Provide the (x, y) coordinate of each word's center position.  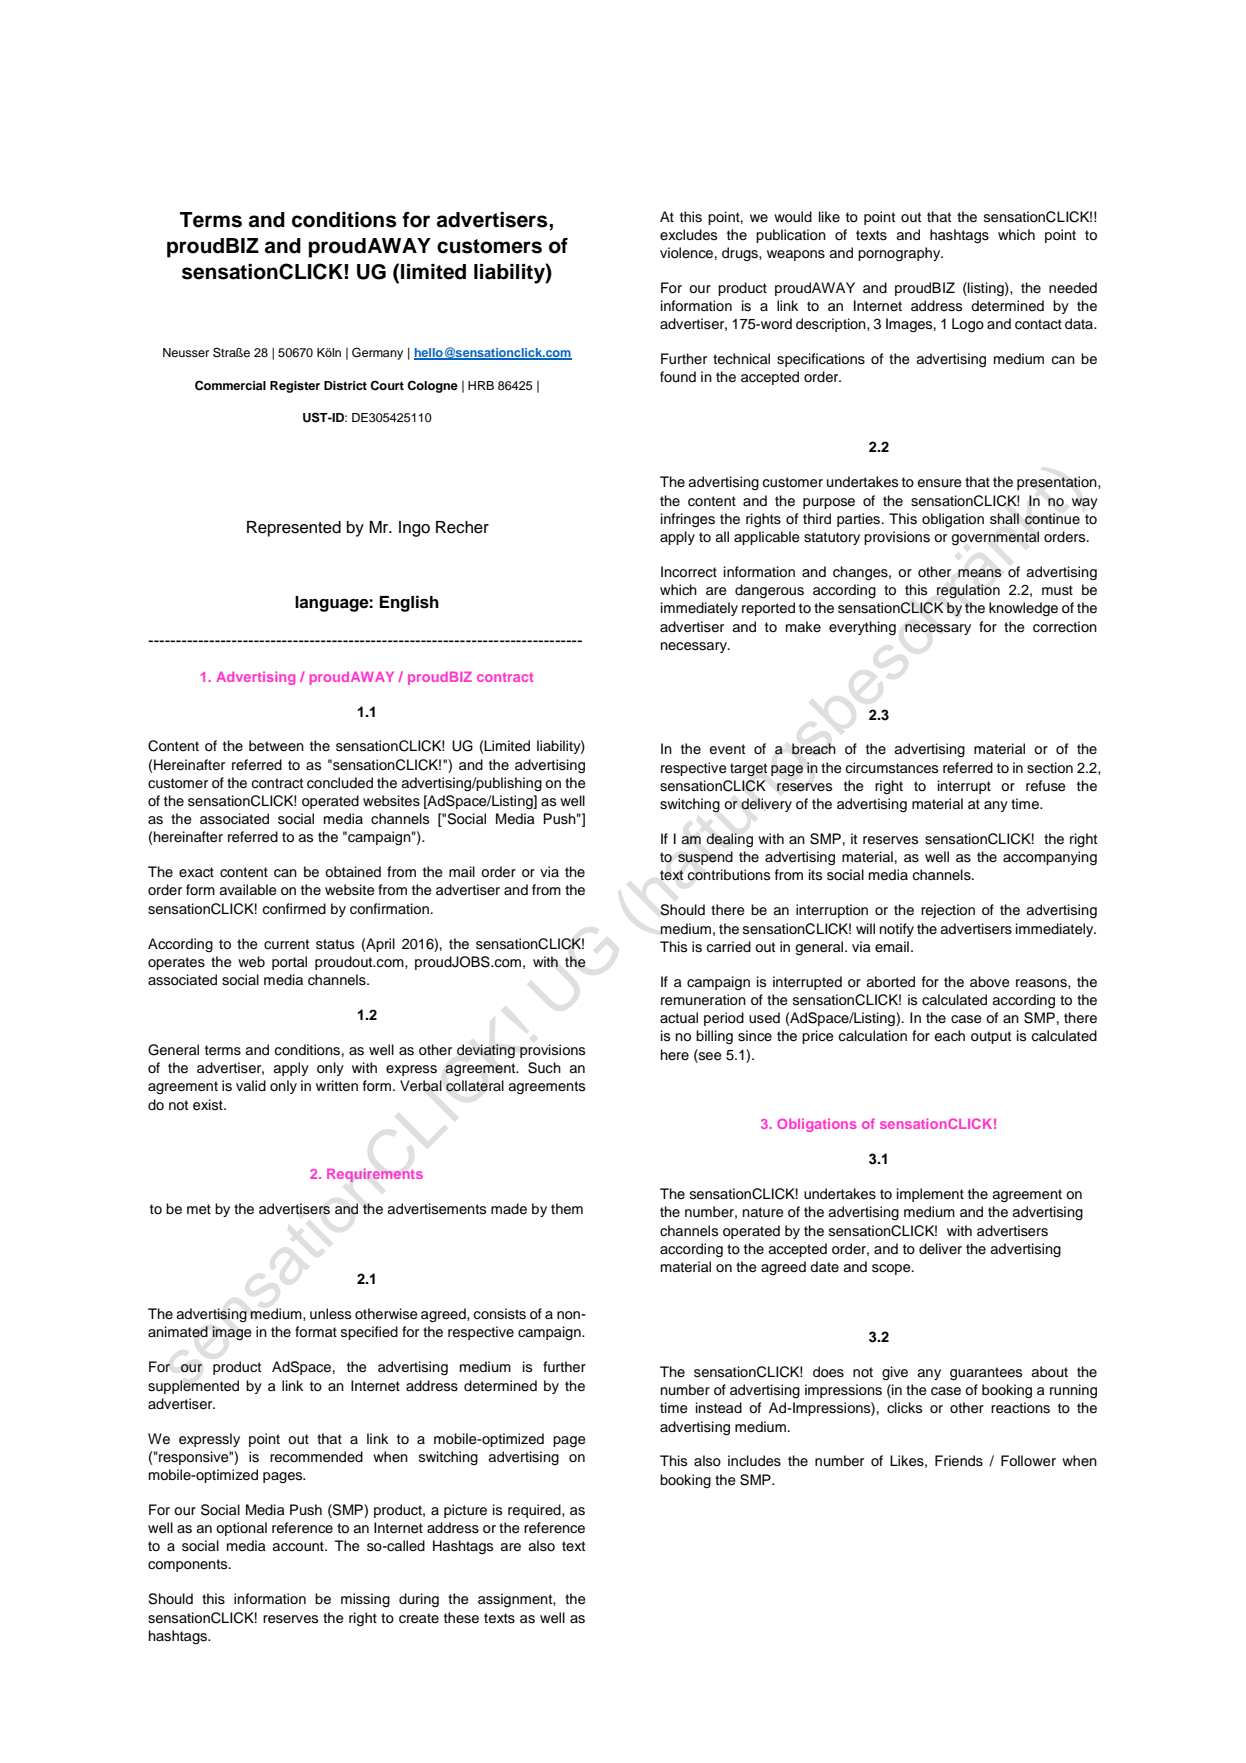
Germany (377, 353)
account (299, 1546)
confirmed (294, 909)
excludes (688, 235)
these (461, 1618)
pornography (900, 254)
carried (728, 947)
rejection (948, 911)
